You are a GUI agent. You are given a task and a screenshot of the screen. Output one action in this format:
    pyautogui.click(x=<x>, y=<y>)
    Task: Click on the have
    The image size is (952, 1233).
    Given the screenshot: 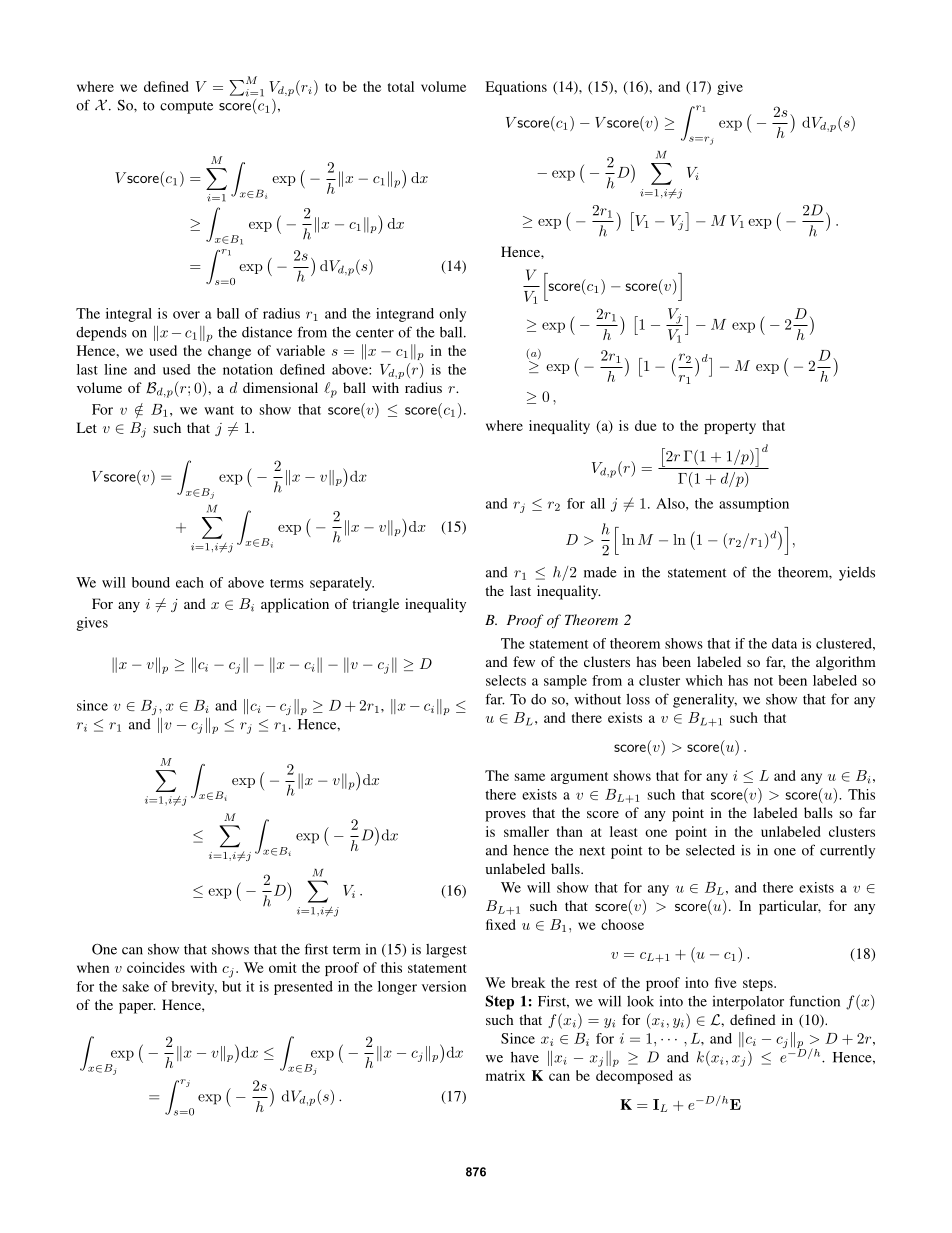 What is the action you would take?
    pyautogui.click(x=525, y=1057)
